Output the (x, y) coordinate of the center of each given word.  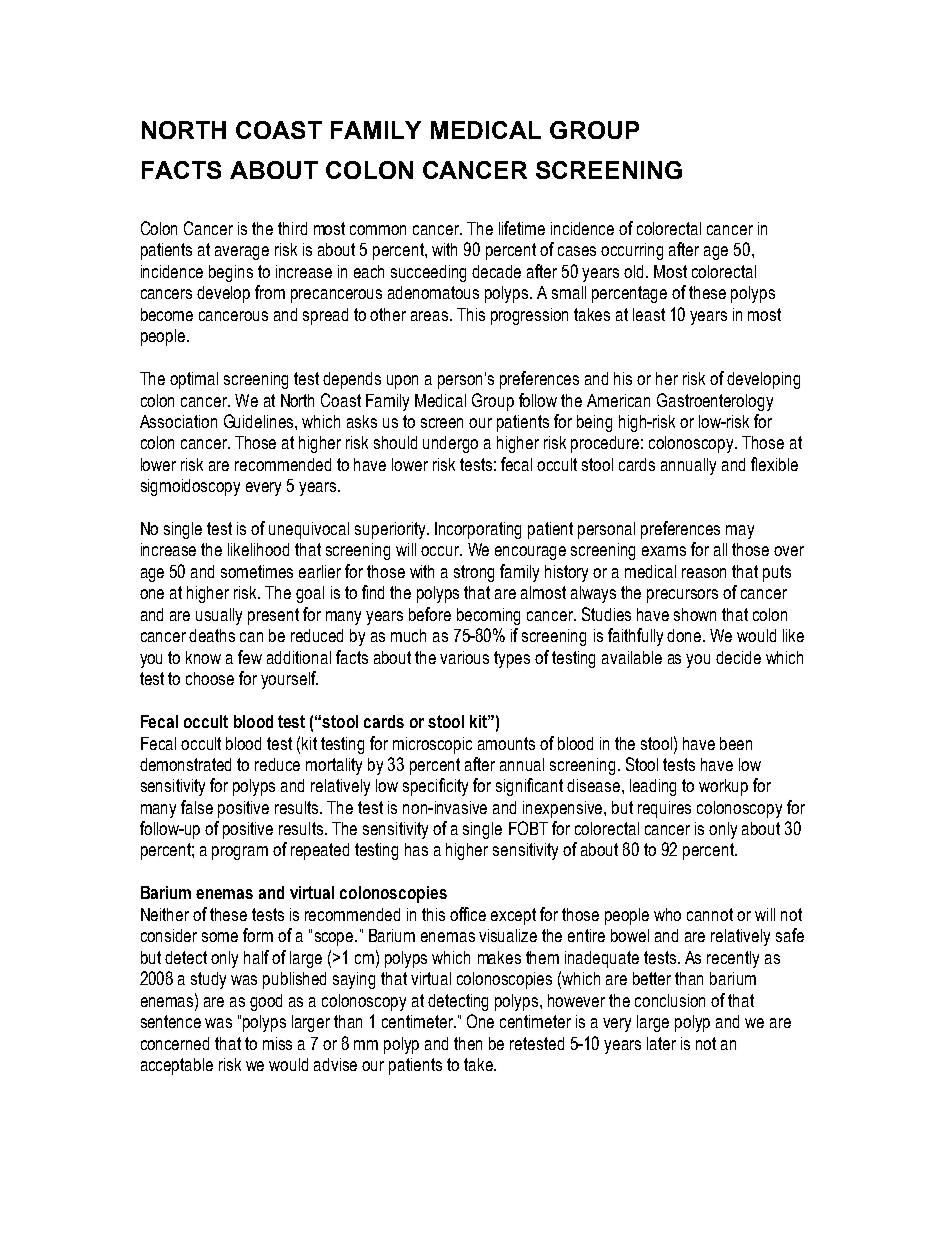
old (635, 271)
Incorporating (478, 530)
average (242, 253)
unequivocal (309, 530)
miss (277, 1043)
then (468, 1043)
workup (723, 787)
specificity (435, 787)
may (740, 532)
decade (496, 271)
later (661, 1043)
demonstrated (185, 764)
